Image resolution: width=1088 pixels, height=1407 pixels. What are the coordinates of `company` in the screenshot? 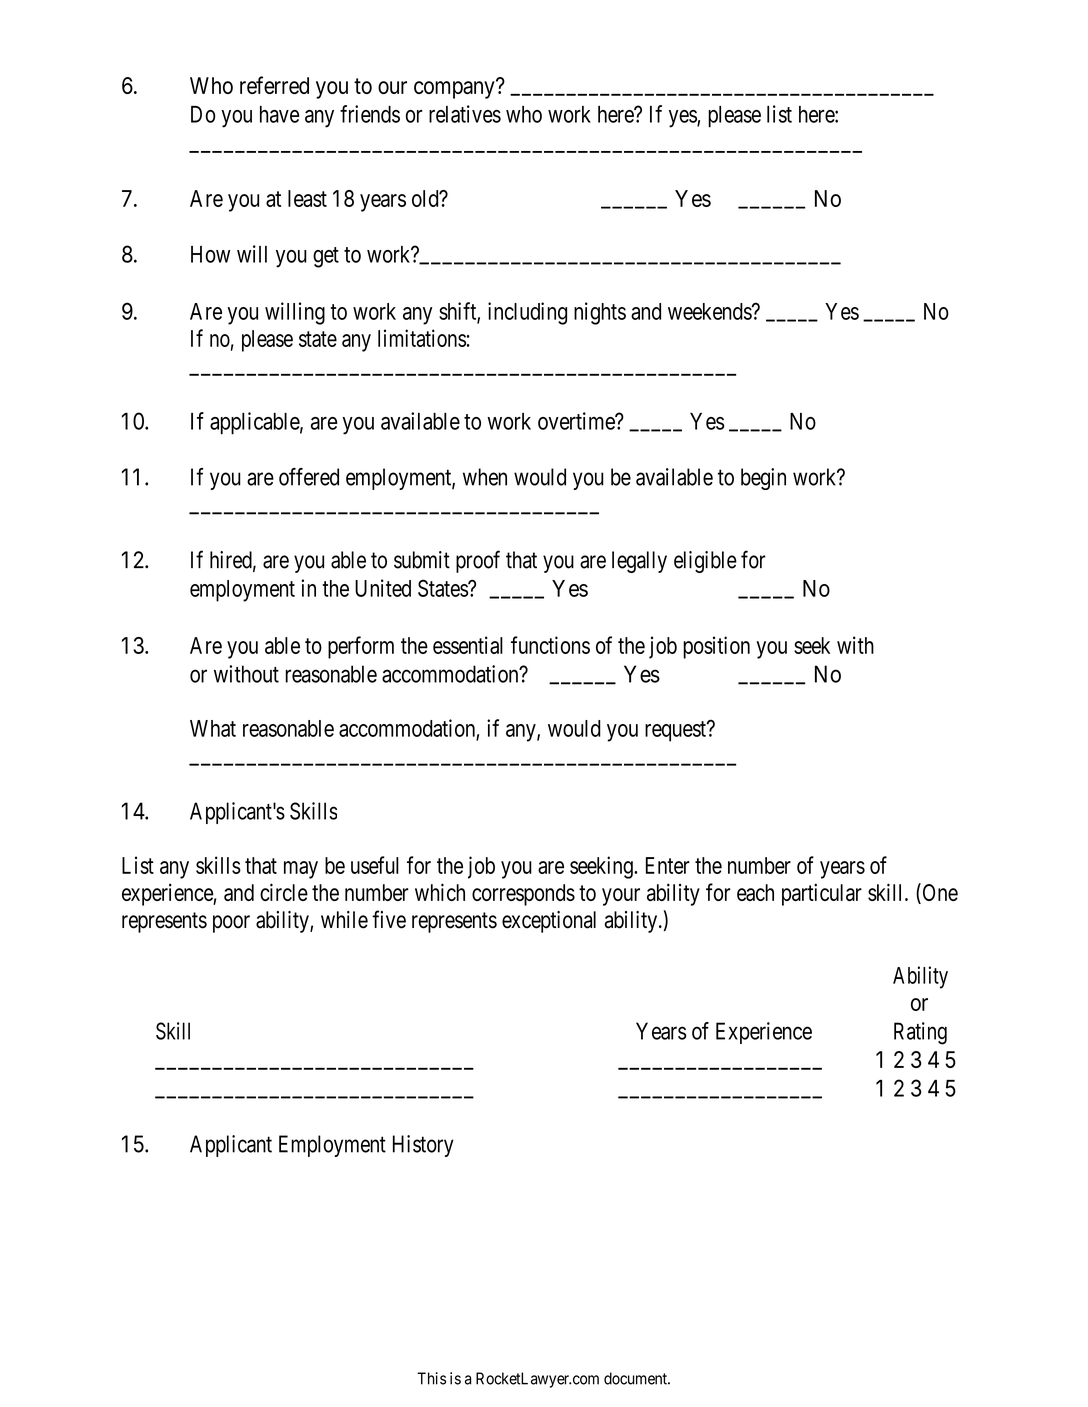 It's located at (455, 90).
